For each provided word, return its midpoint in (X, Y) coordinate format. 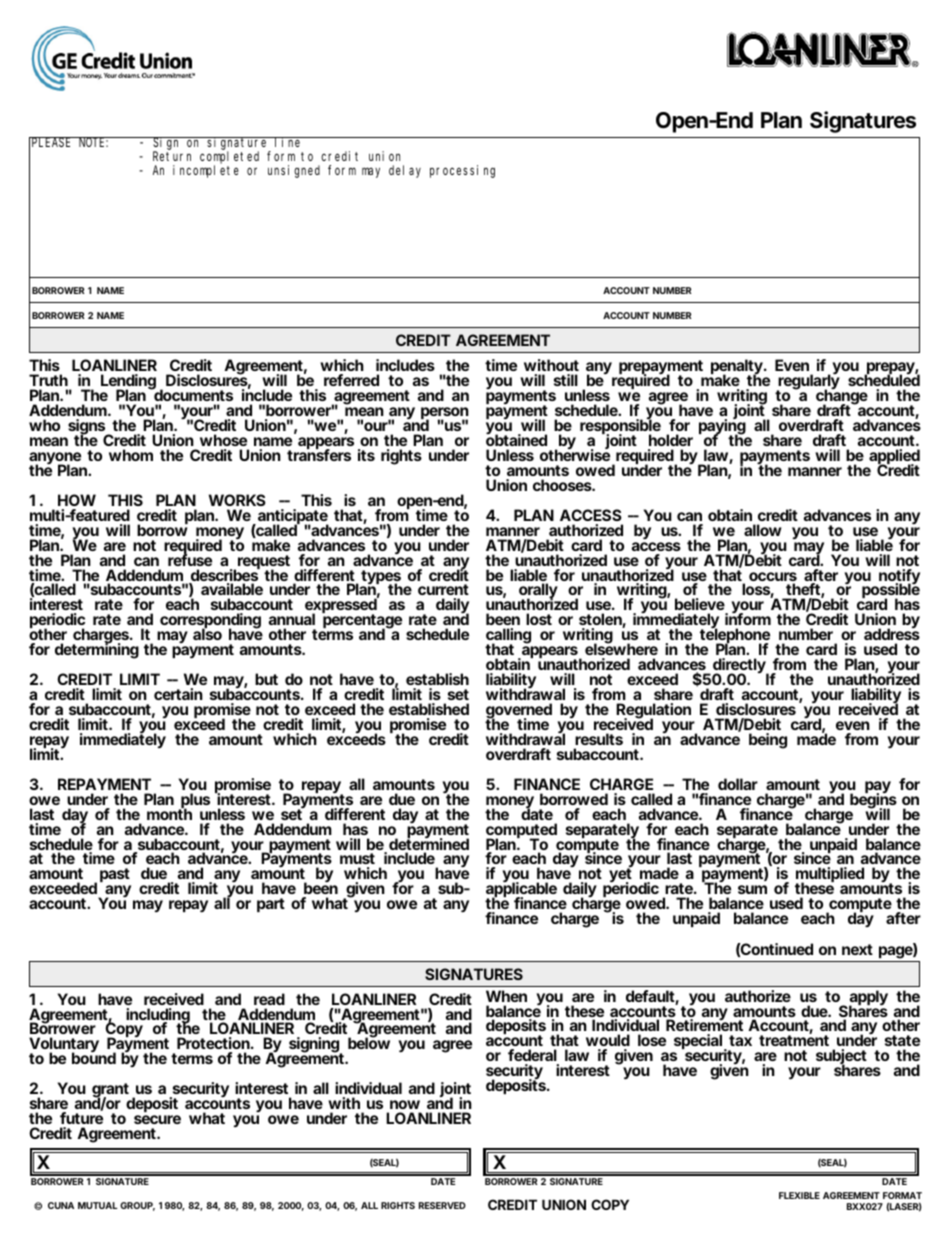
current (443, 591)
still (566, 380)
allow (763, 530)
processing (462, 171)
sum (752, 889)
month (169, 813)
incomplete (206, 171)
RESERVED (442, 1205)
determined (429, 844)
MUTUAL (97, 1205)
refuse (190, 559)
